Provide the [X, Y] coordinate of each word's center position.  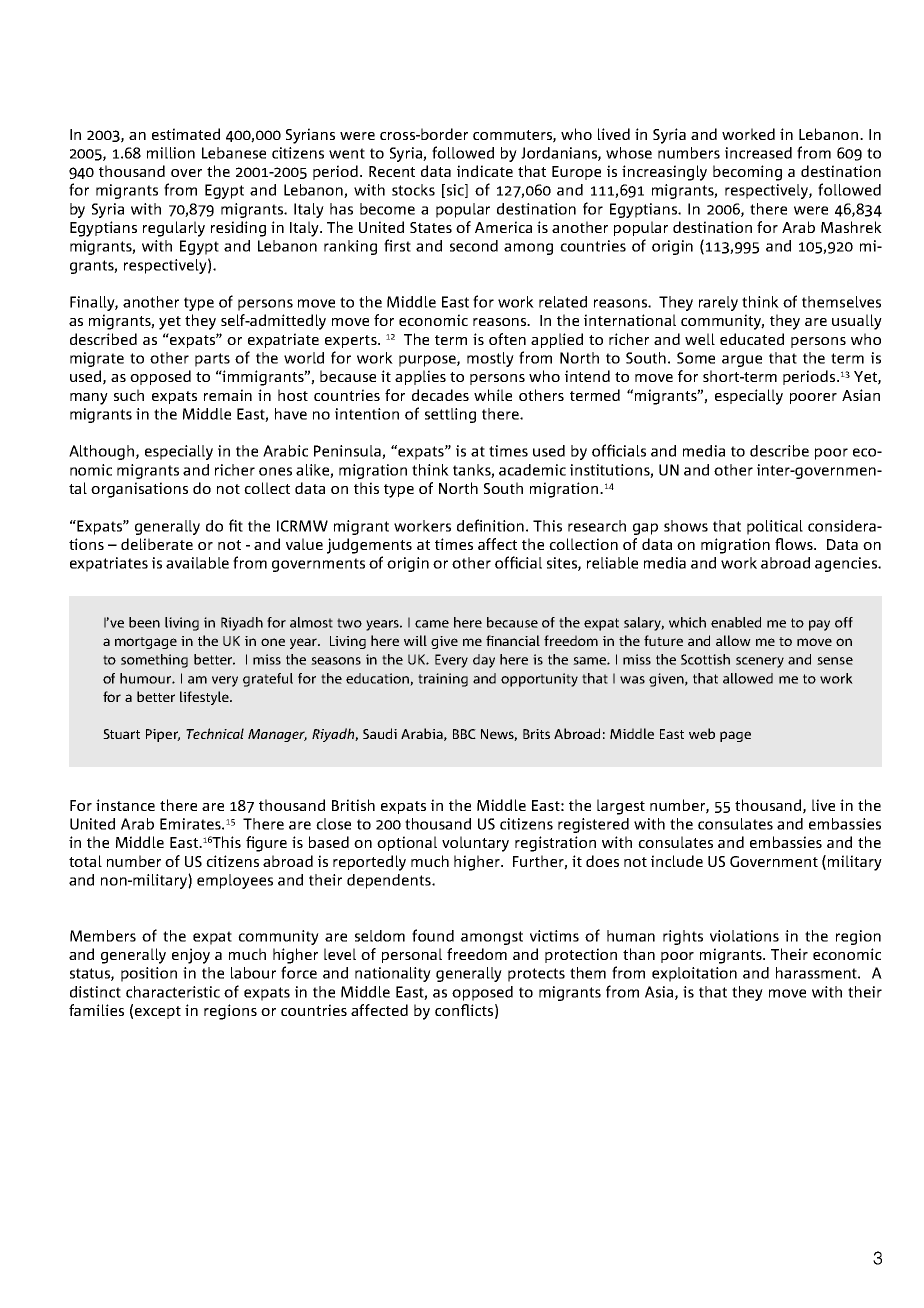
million [171, 153]
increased [758, 153]
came [432, 624]
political [775, 527]
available [197, 563]
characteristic [173, 992]
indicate [485, 171]
